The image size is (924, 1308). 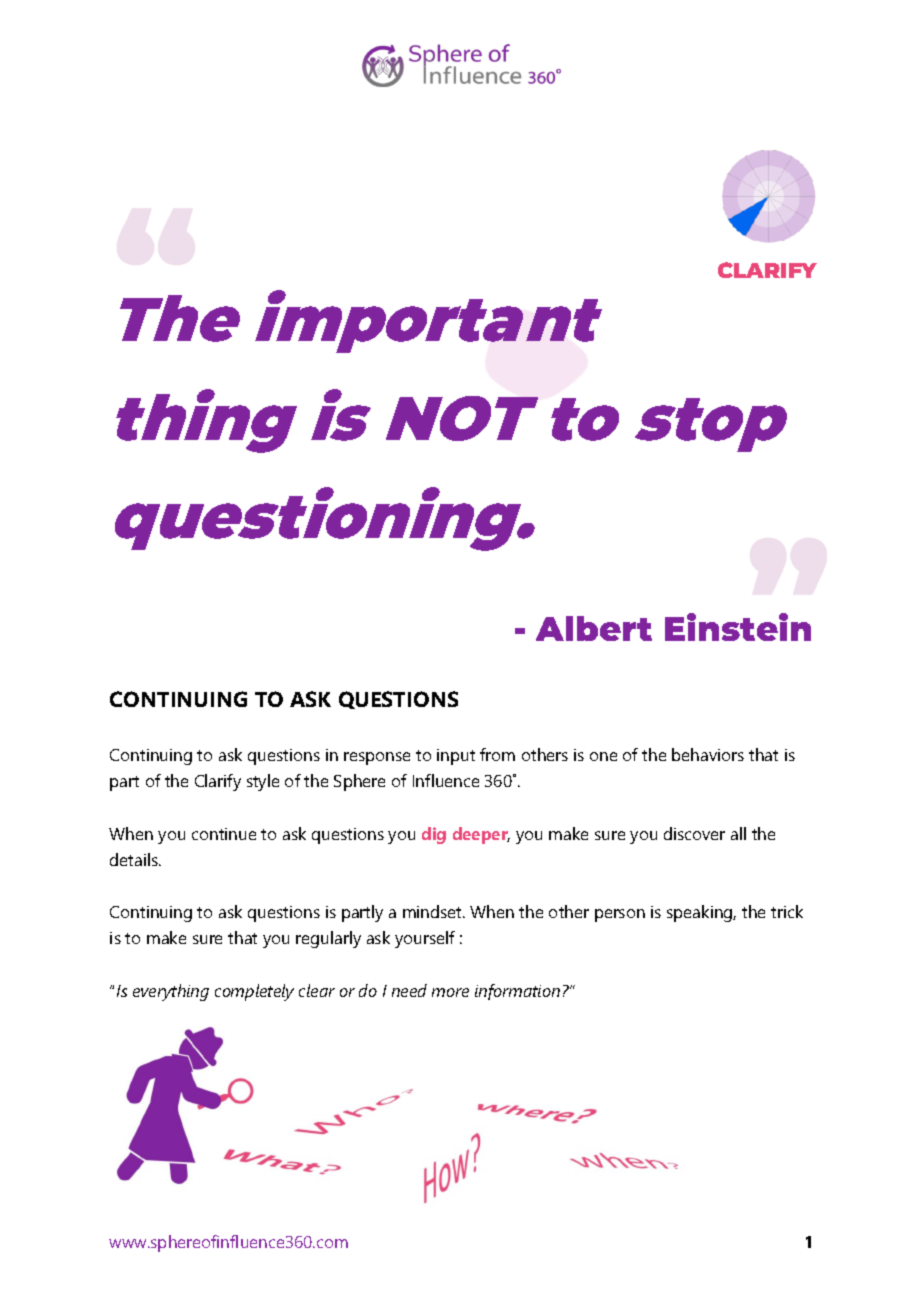 I want to click on behaviors, so click(x=708, y=754).
